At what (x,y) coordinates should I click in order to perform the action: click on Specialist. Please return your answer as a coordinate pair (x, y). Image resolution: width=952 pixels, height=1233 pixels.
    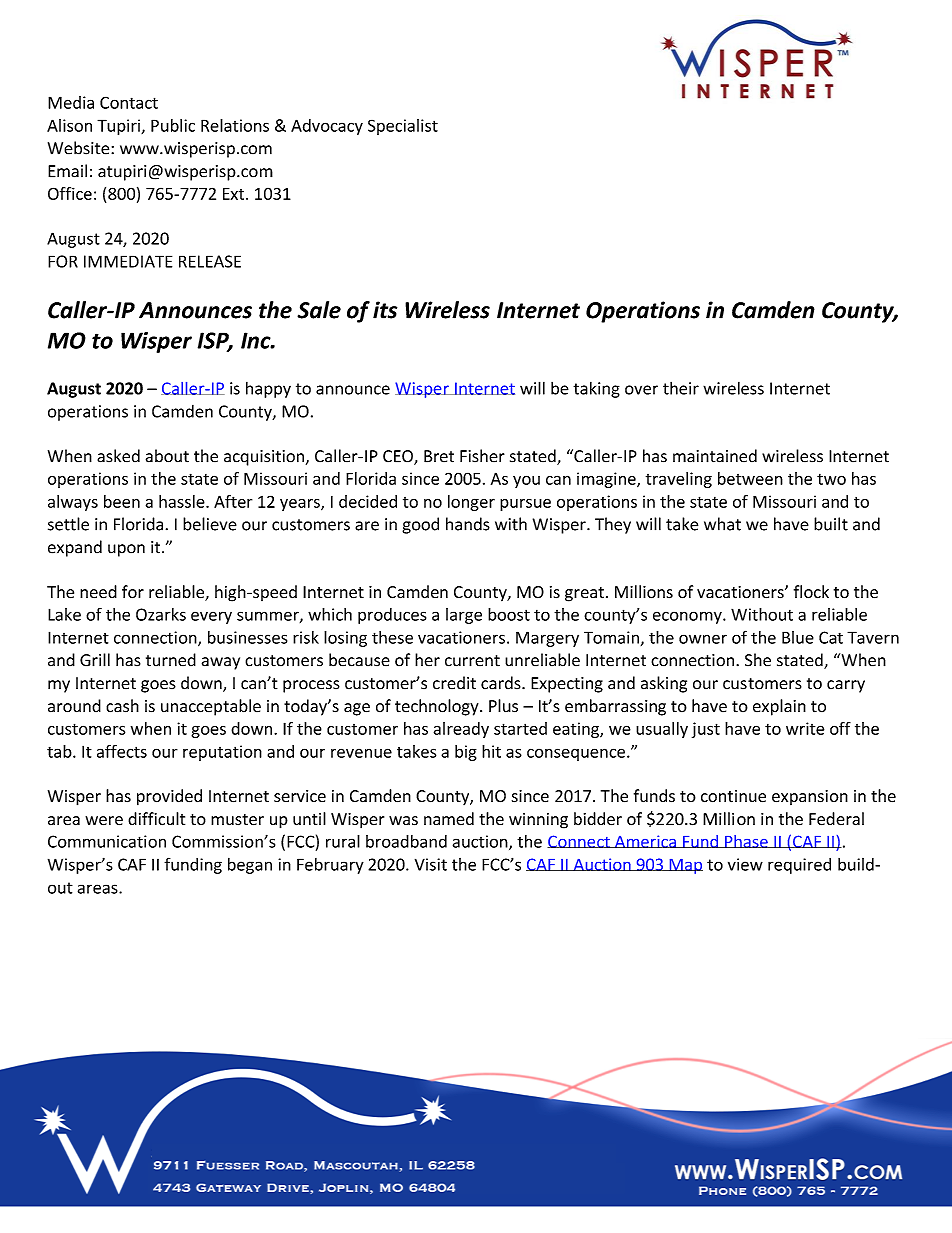
    Looking at the image, I should click on (403, 127).
